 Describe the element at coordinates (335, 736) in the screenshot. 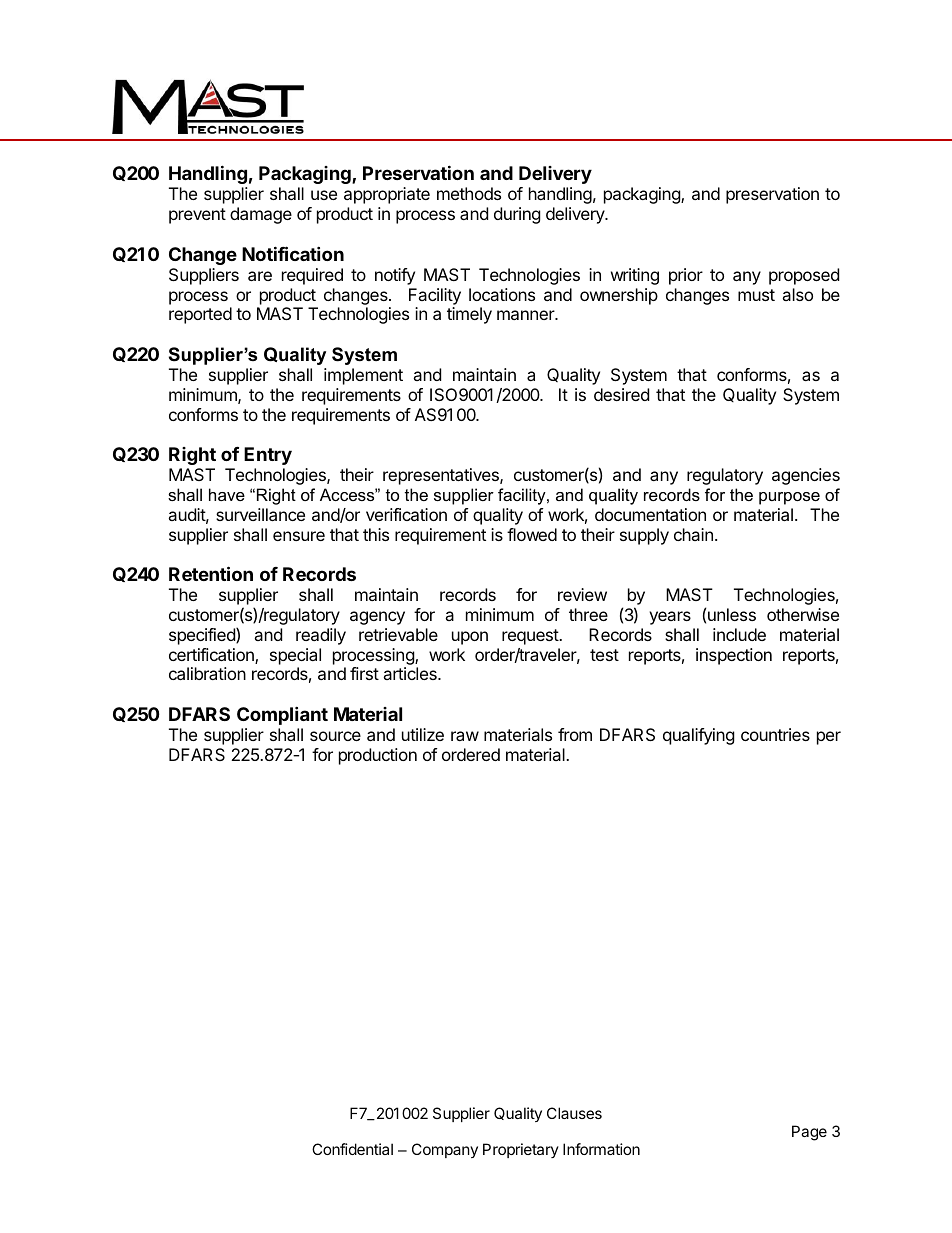

I see `source` at that location.
